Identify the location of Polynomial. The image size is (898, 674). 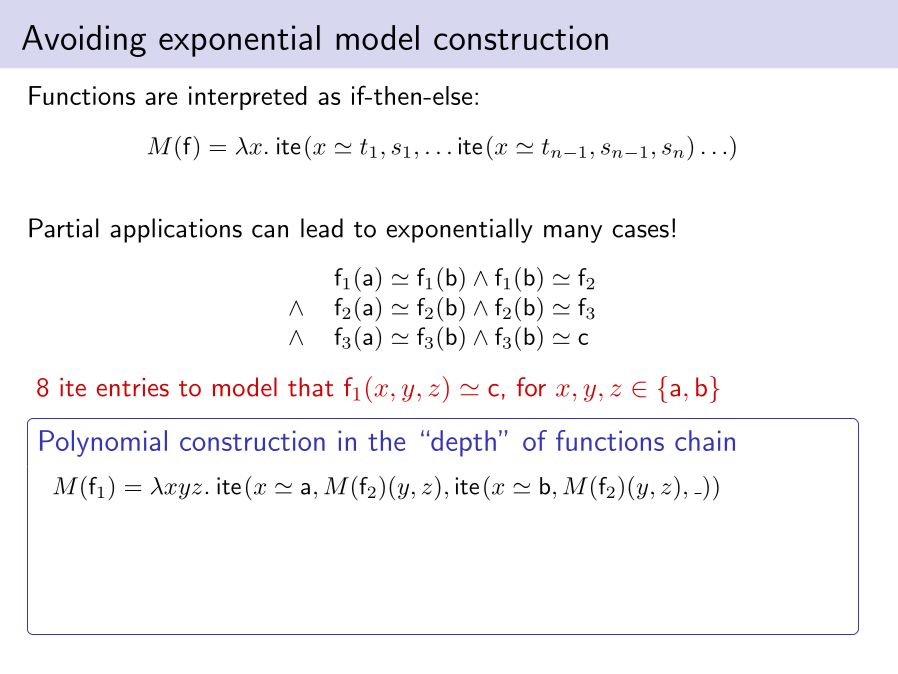
(103, 443).
